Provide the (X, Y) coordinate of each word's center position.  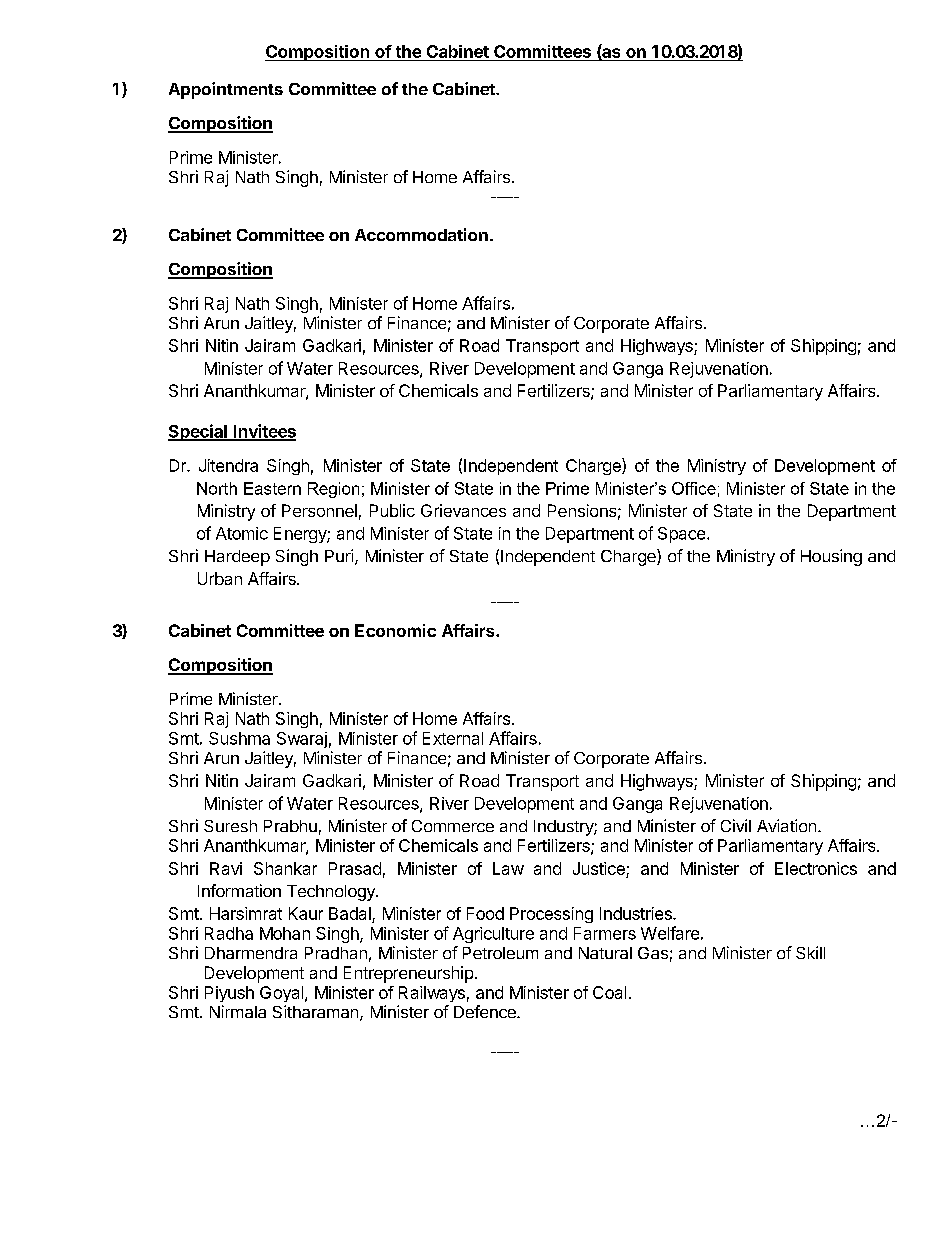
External (453, 738)
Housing (831, 557)
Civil (736, 825)
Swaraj (302, 740)
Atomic (242, 533)
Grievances (463, 510)
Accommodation (421, 234)
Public (392, 510)
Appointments (226, 90)
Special (198, 432)
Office (694, 488)
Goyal (281, 994)
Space (681, 535)
